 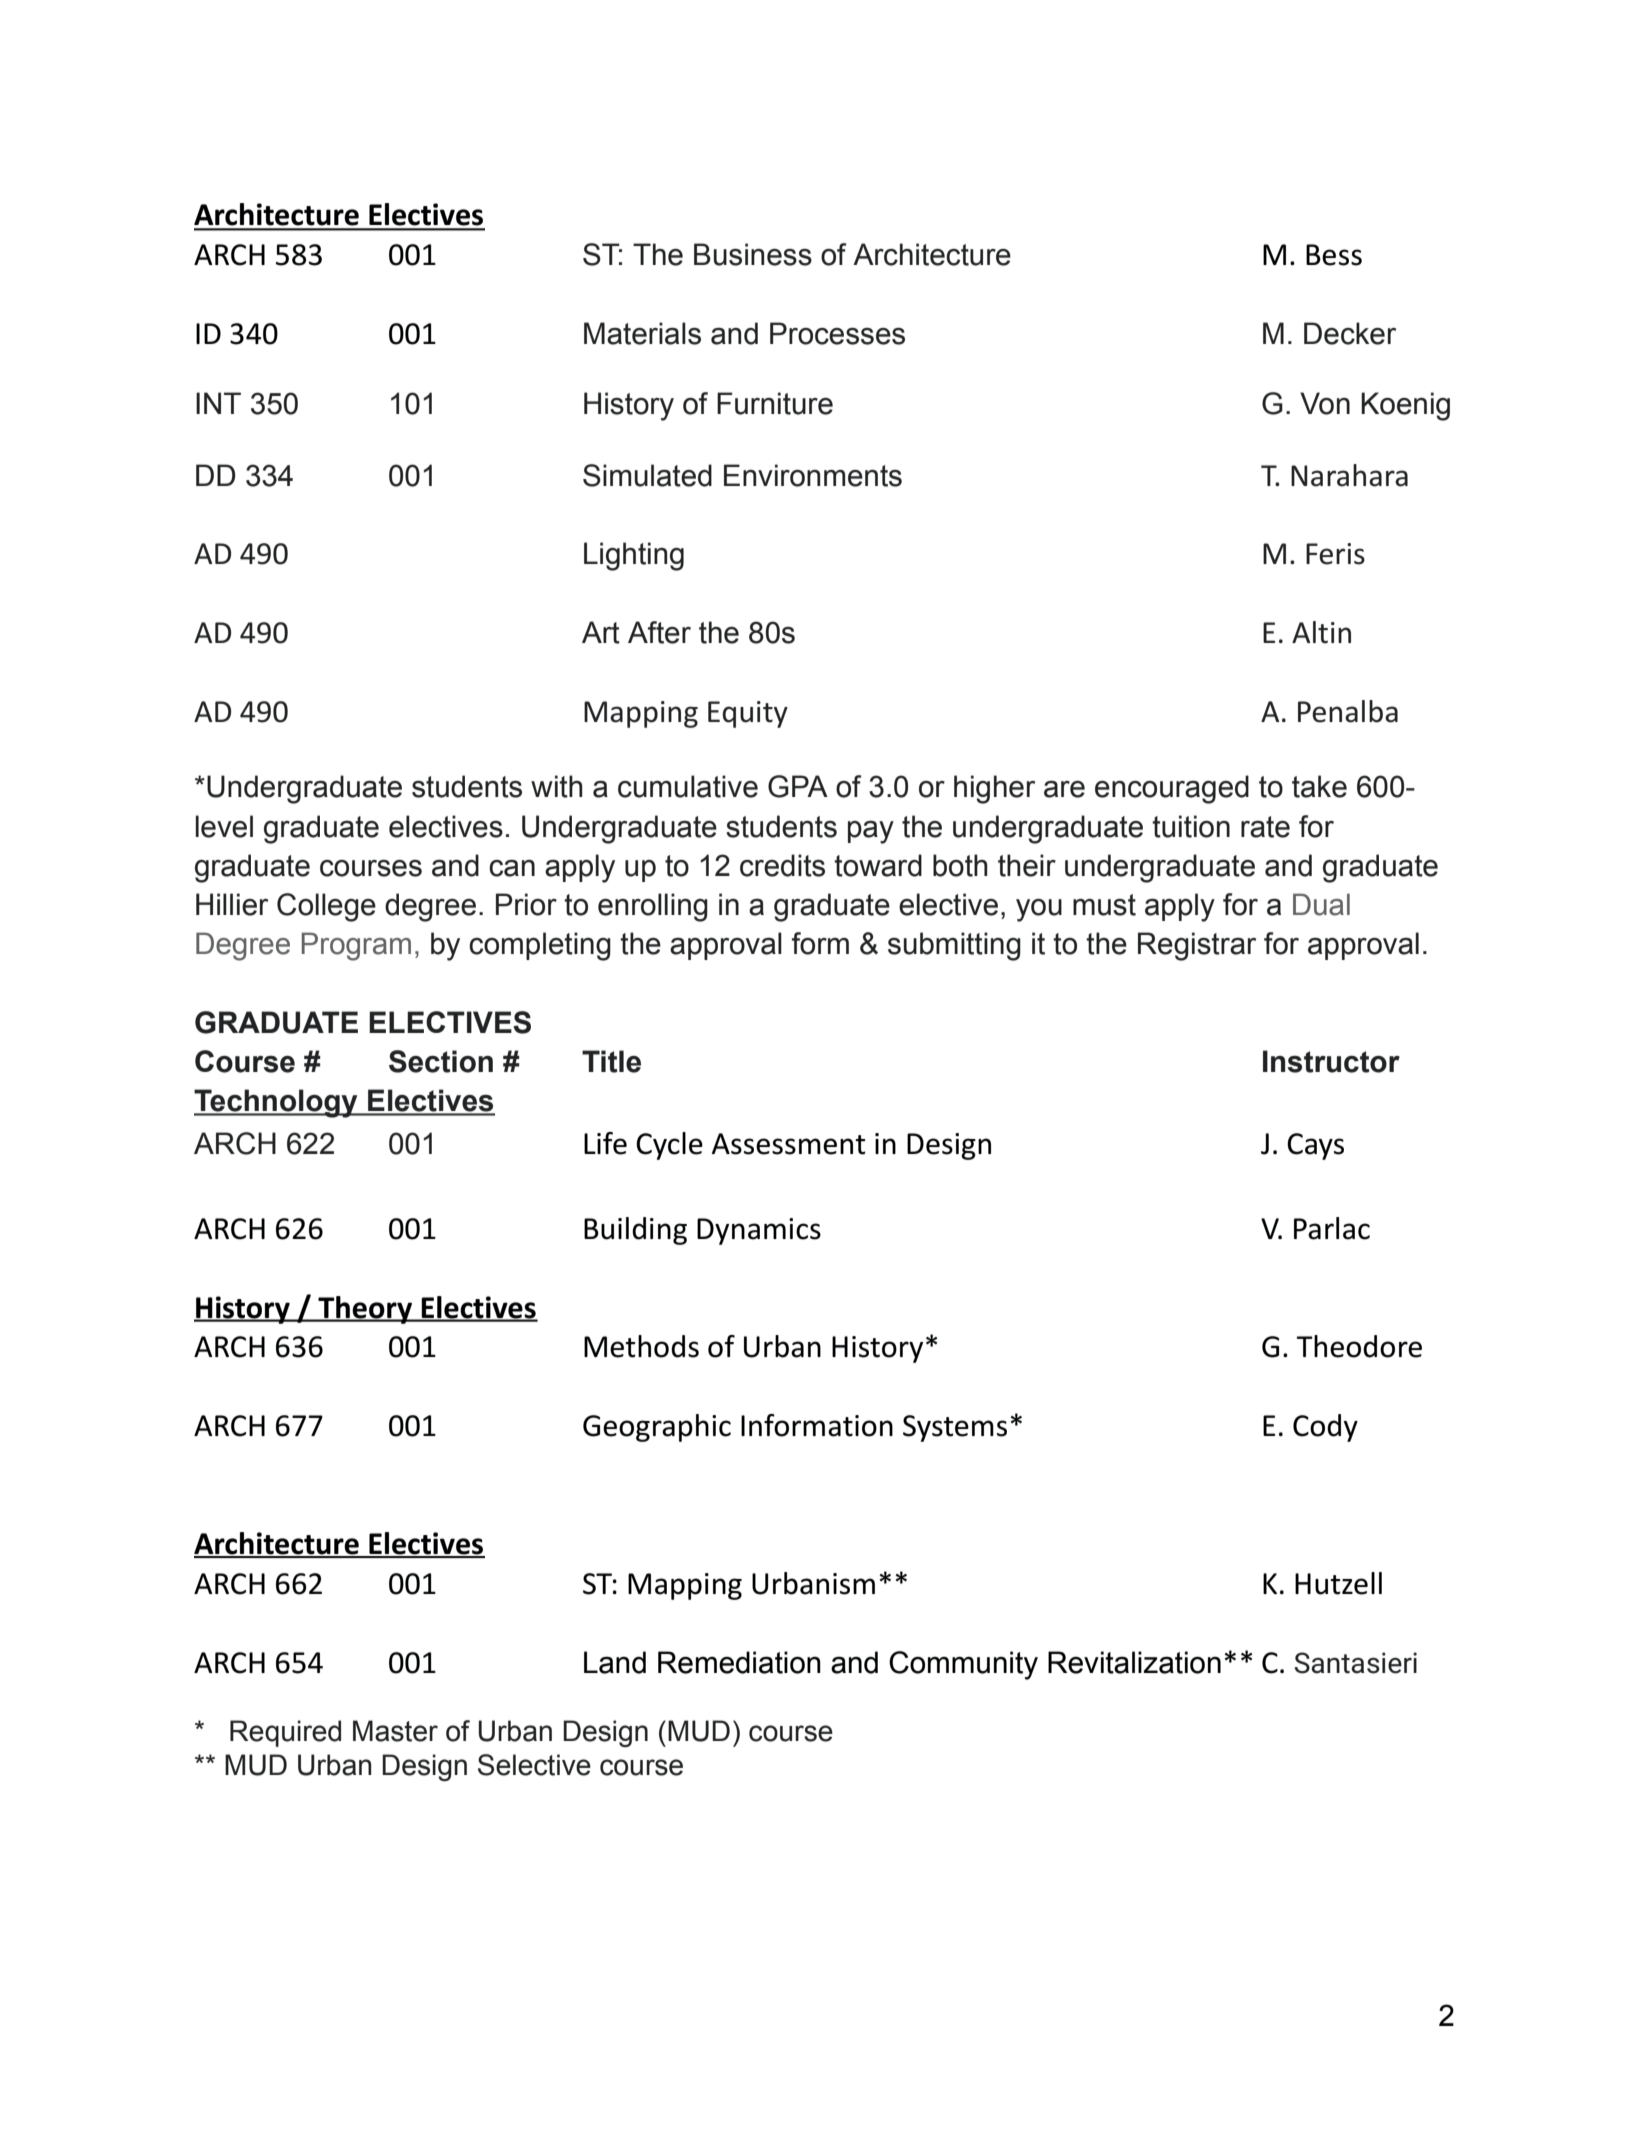 What do you see at coordinates (798, 786) in the page?
I see `GPA` at bounding box center [798, 786].
